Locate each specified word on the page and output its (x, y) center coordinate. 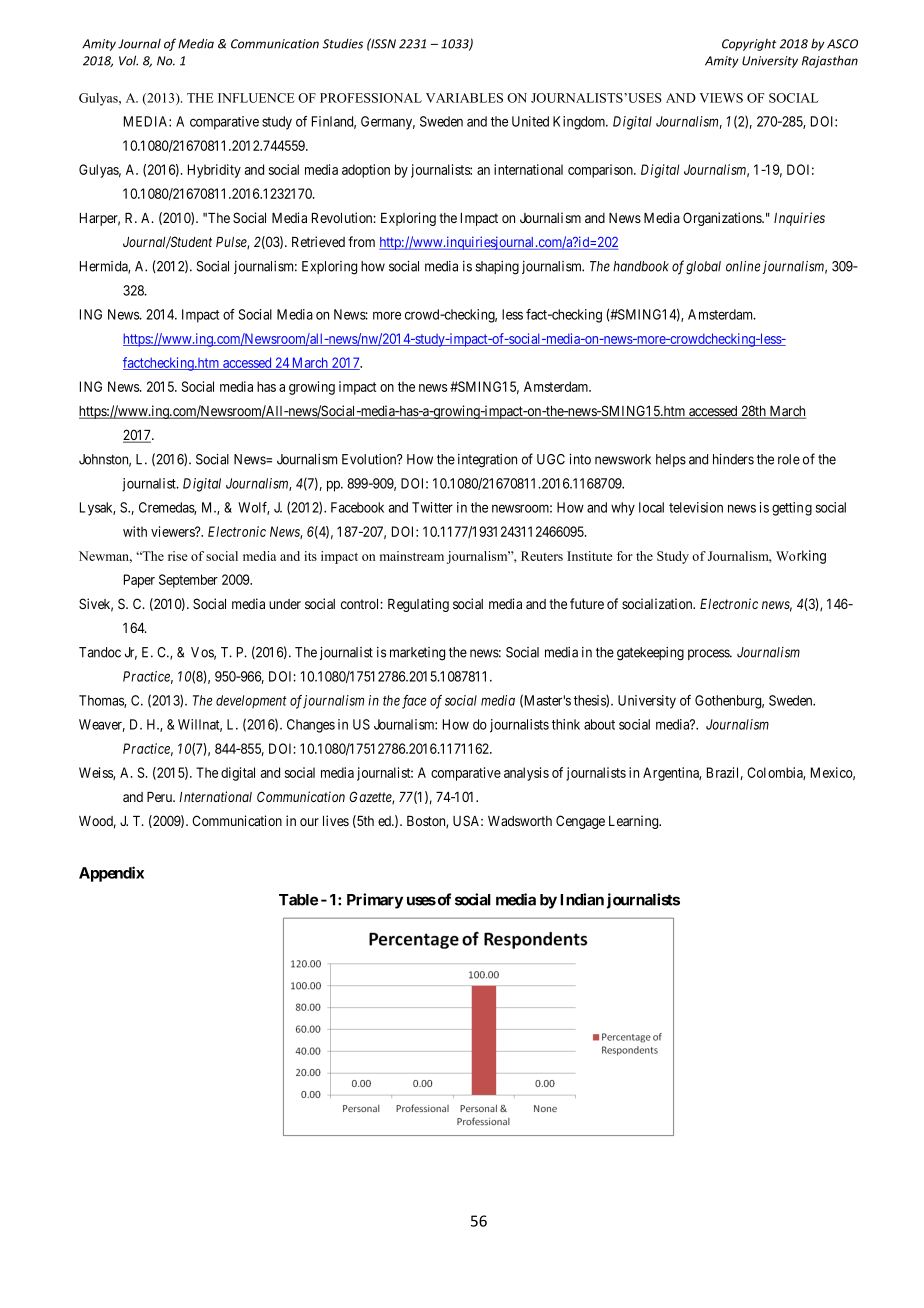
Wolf (253, 508)
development (251, 701)
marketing (417, 654)
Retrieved (318, 241)
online (743, 266)
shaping (497, 268)
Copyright (749, 45)
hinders (733, 459)
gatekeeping (650, 654)
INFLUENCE (256, 98)
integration (487, 461)
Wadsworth (520, 821)
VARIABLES (464, 98)
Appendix (111, 874)
